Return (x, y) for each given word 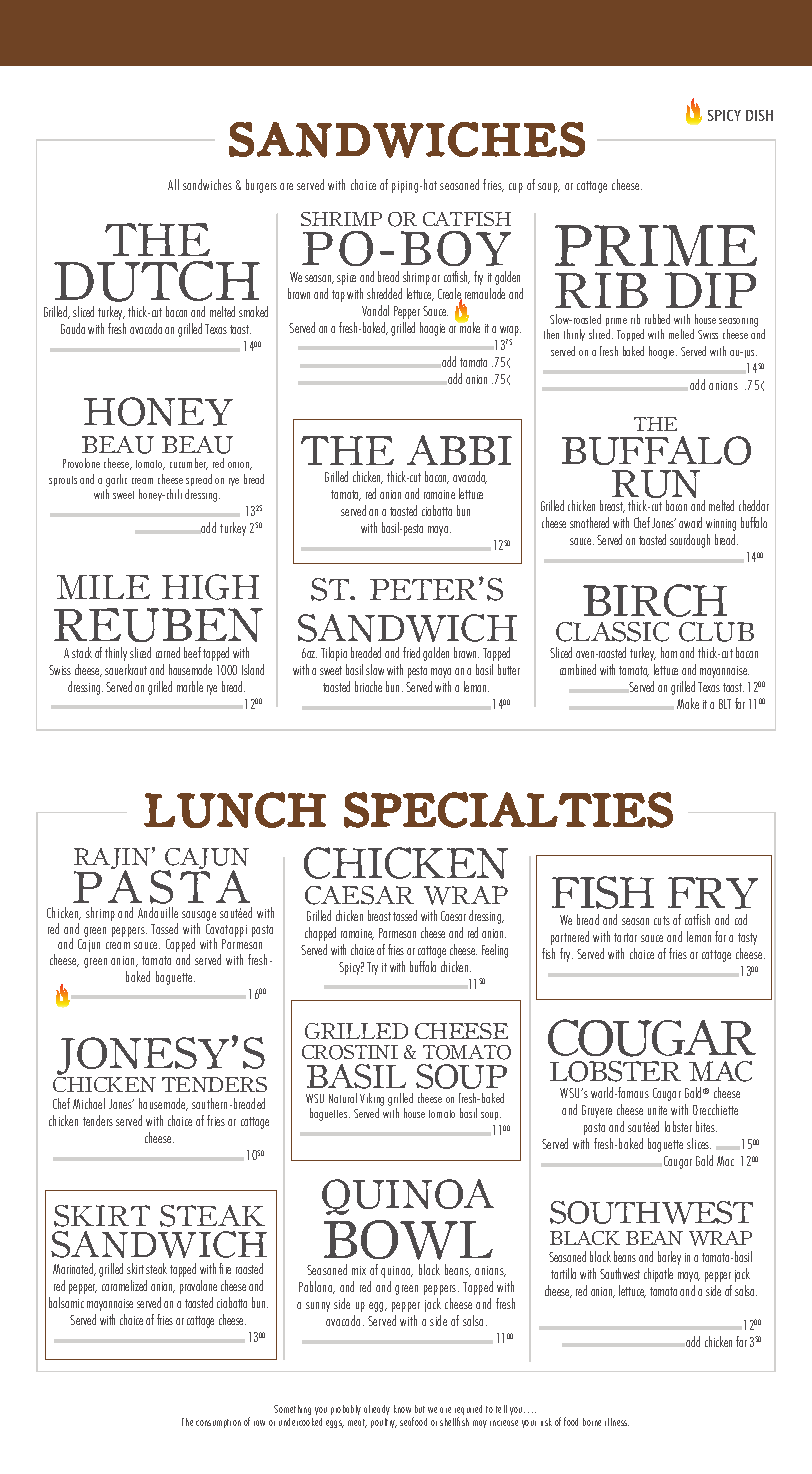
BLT (725, 704)
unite (657, 1110)
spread (199, 480)
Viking (372, 1099)
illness (617, 1422)
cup (516, 188)
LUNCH (235, 810)
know (402, 1409)
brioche (368, 686)
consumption (218, 1423)
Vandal (375, 310)
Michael (89, 1103)
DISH (759, 115)
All (173, 184)
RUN (656, 485)
